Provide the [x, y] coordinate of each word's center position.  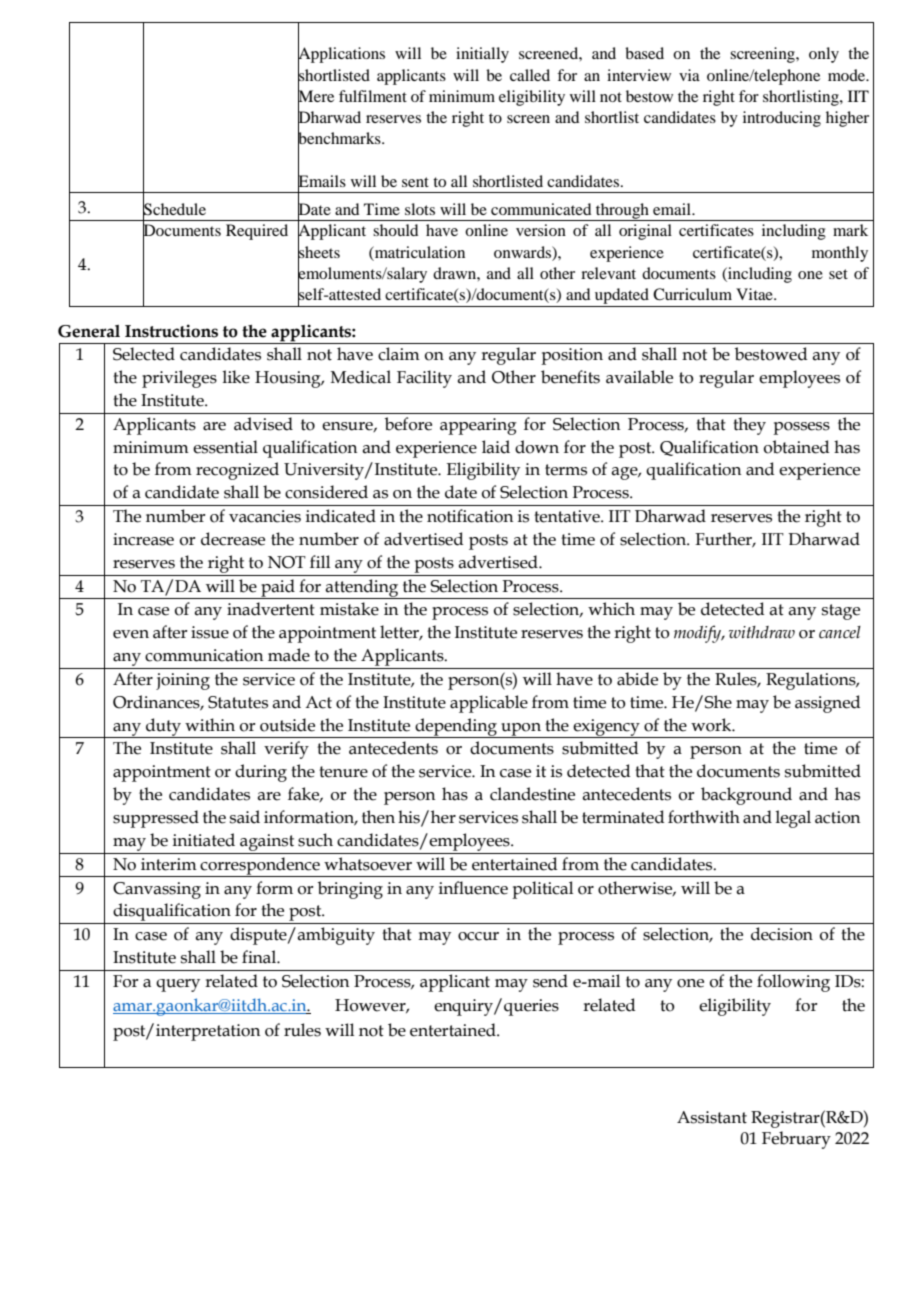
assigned [827, 704]
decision [782, 934]
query [178, 985]
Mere [316, 96]
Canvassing [157, 890]
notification [470, 516]
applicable [489, 704]
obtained [796, 447]
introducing [782, 119]
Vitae [755, 294]
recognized [237, 471]
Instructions [171, 331]
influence [473, 888]
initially [482, 55]
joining [183, 681]
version [541, 230]
